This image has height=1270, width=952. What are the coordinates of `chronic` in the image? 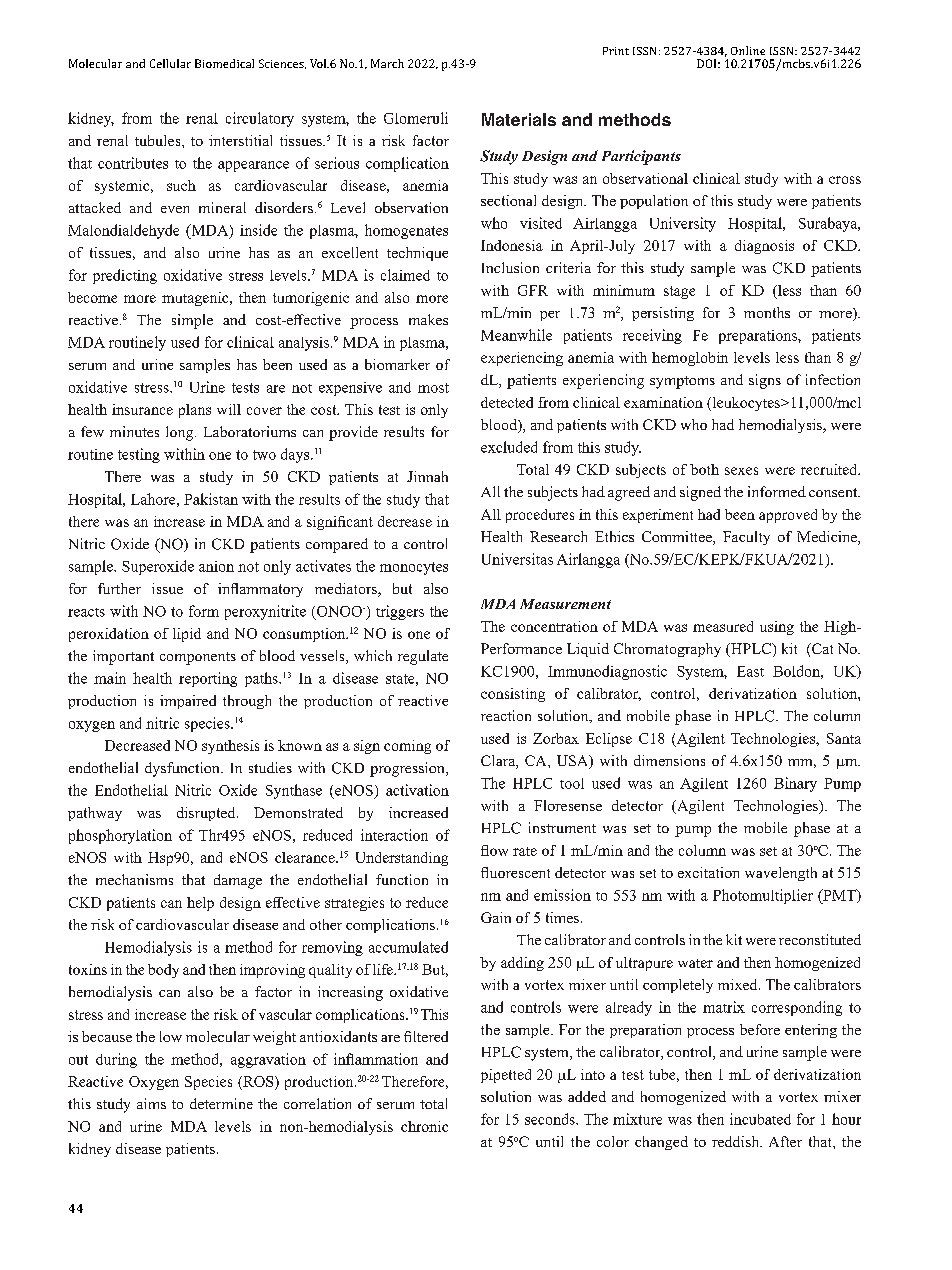 It's located at (424, 1126).
